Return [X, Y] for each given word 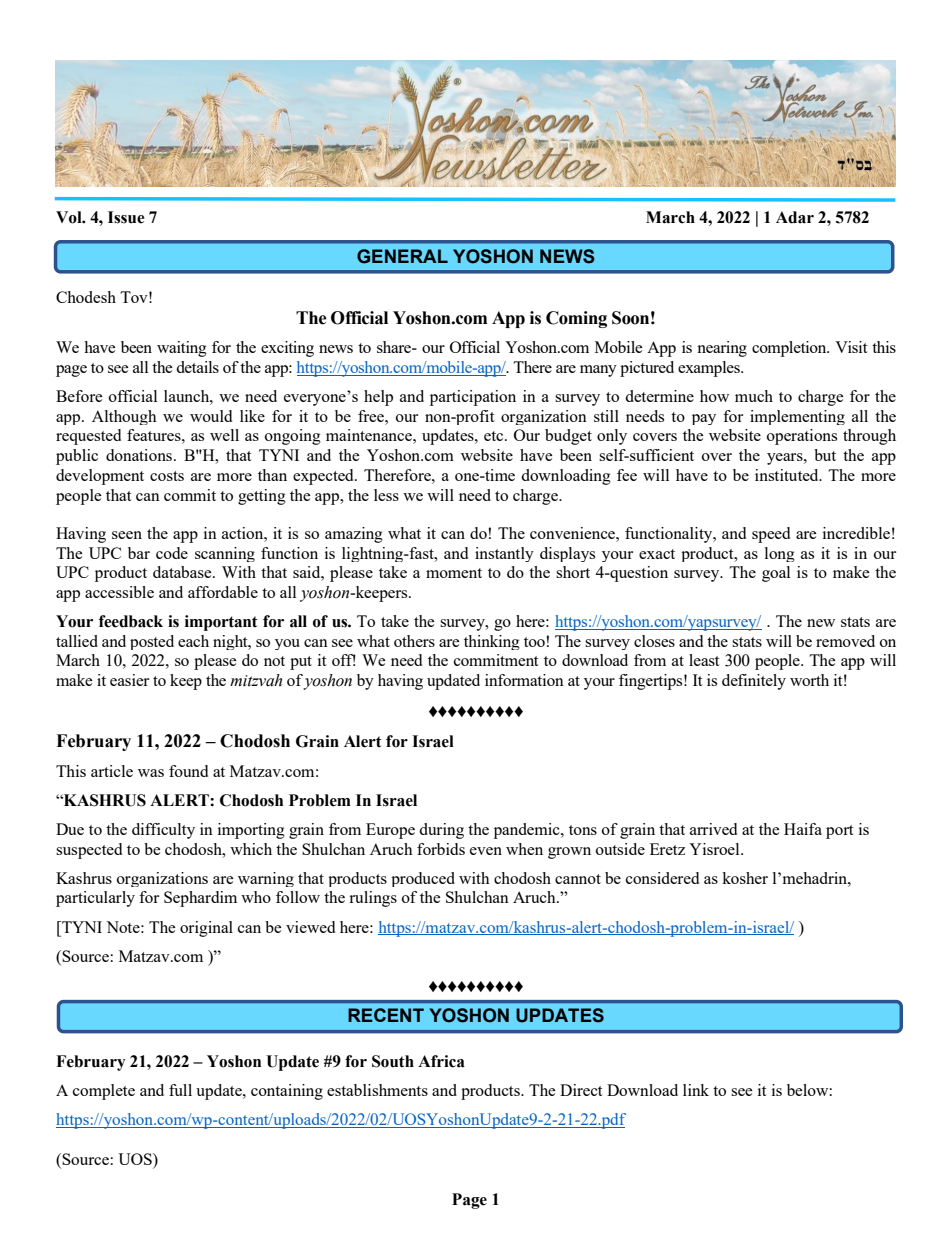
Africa [441, 1061]
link [696, 1090]
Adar [795, 217]
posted [152, 642]
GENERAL [402, 256]
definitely [754, 682]
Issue [126, 217]
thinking [492, 642]
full [180, 1090]
